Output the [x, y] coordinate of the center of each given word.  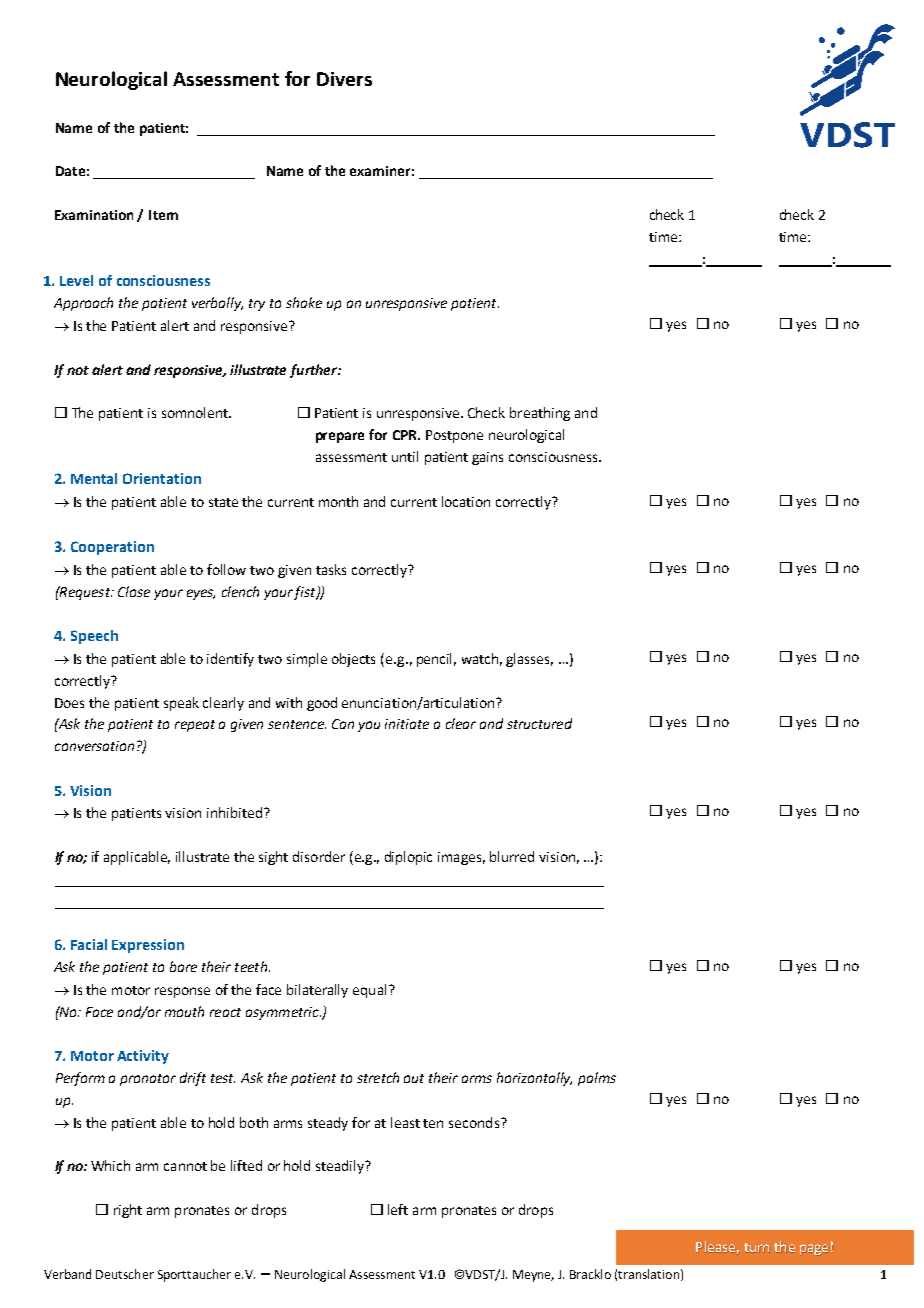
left [398, 1209]
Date [70, 171]
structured [539, 723]
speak [181, 704]
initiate [407, 724]
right [128, 1211]
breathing [540, 414]
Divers [344, 79]
